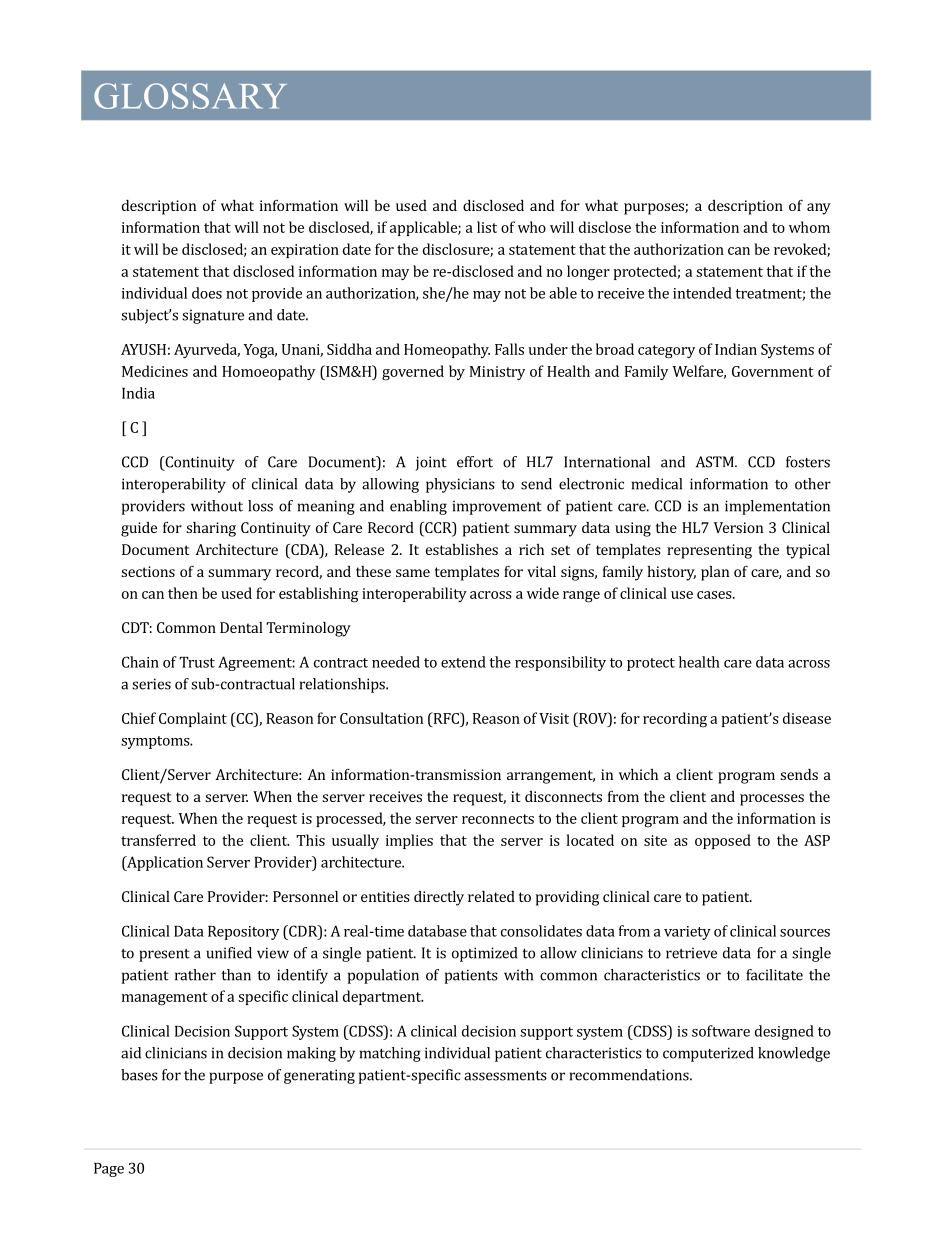  I want to click on computerized, so click(708, 1054).
